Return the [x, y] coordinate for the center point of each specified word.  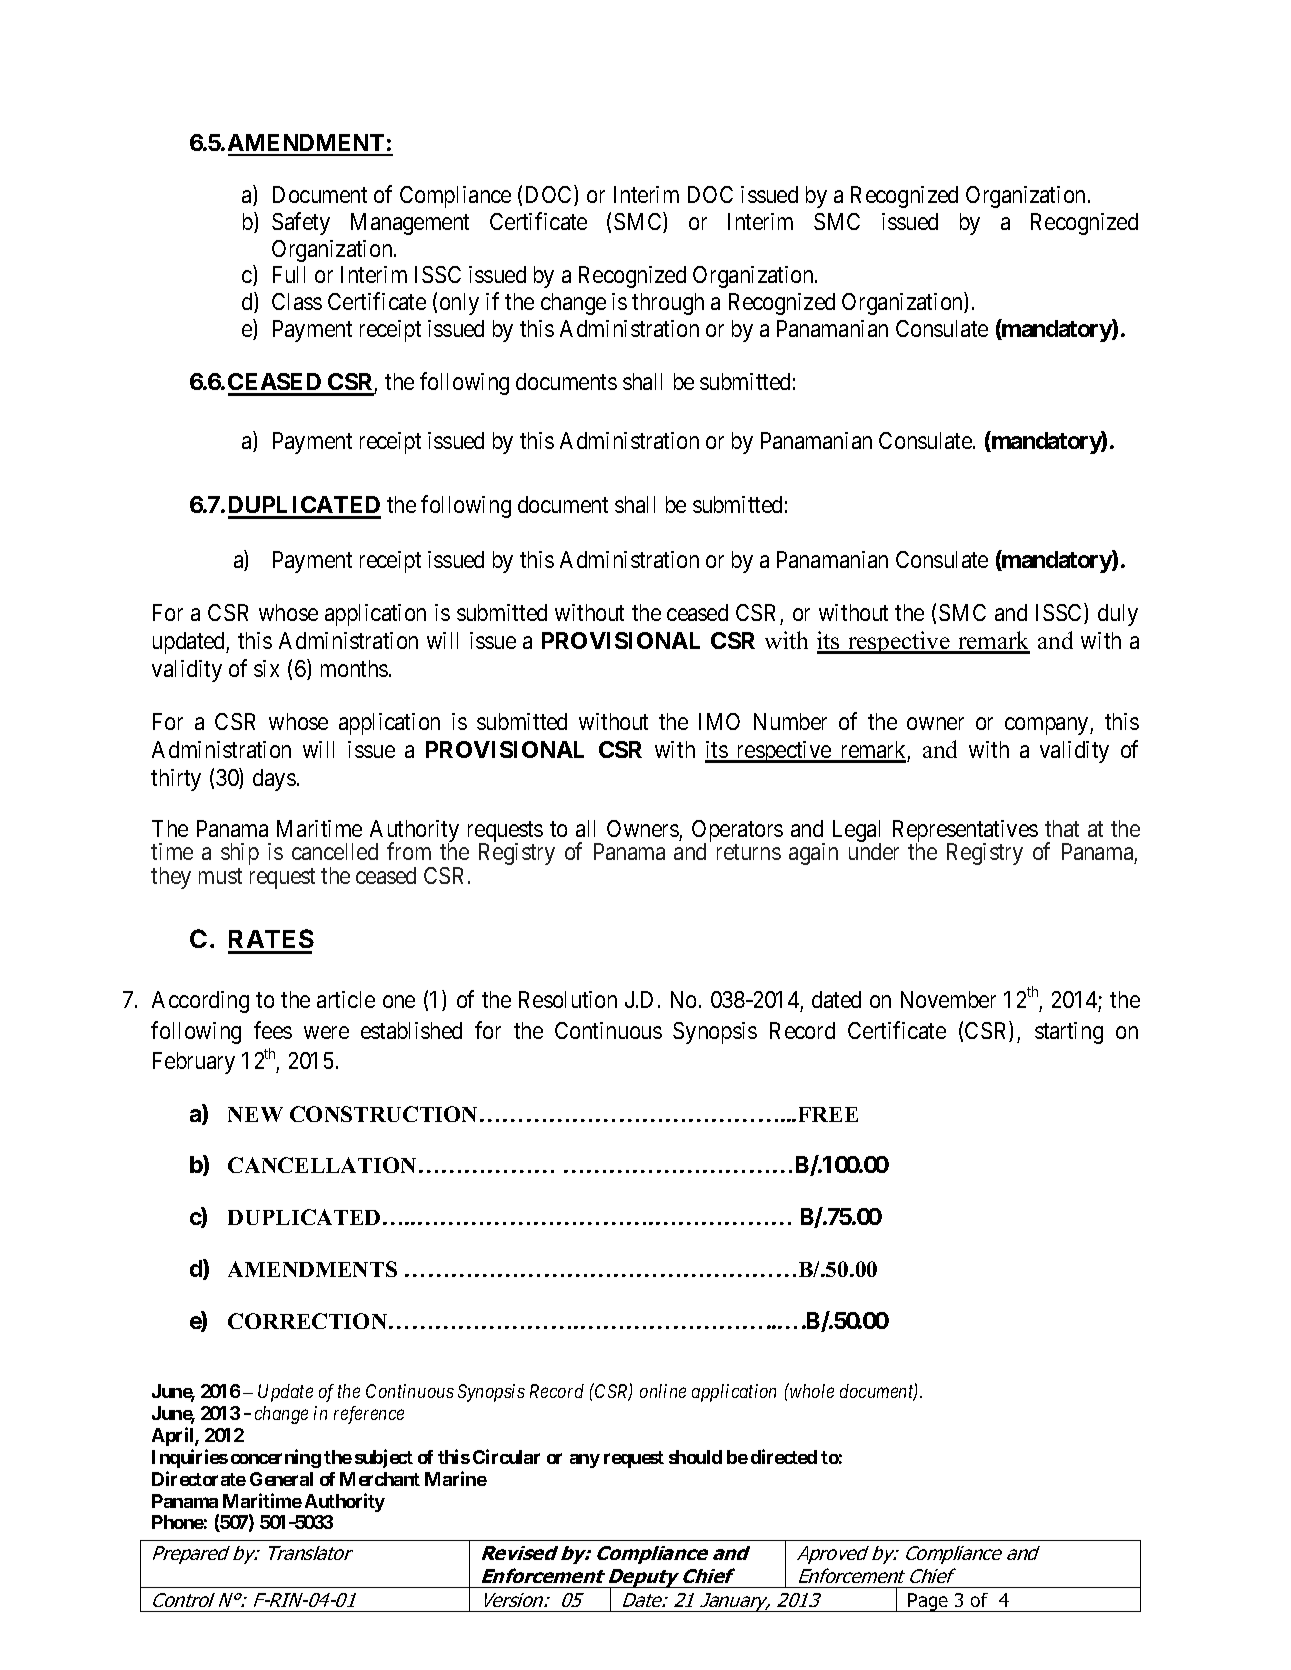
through [668, 304]
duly [1118, 615]
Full [289, 274]
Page [929, 1602]
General [281, 1479]
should [695, 1457]
